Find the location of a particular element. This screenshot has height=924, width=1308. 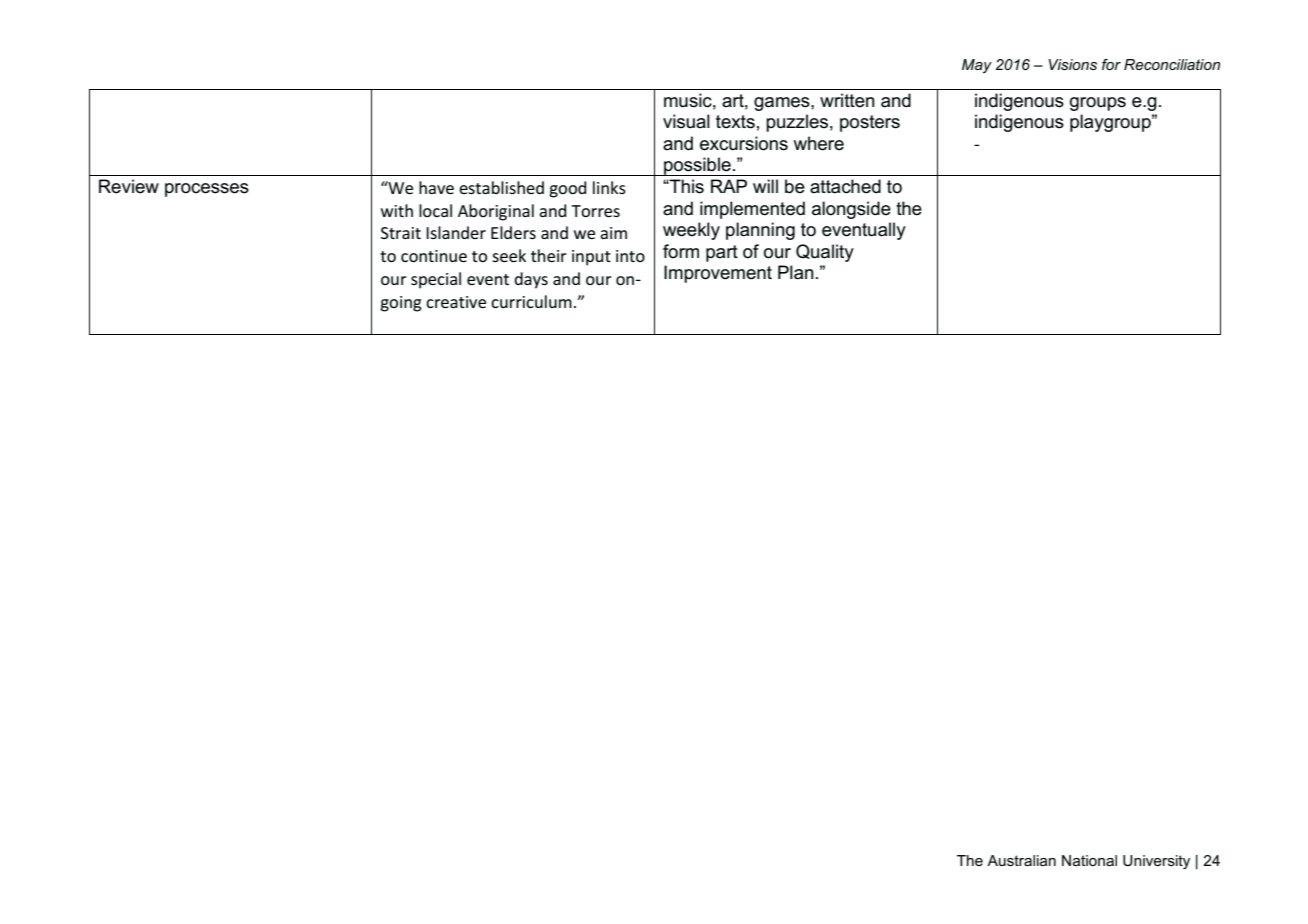

processes is located at coordinates (207, 190).
